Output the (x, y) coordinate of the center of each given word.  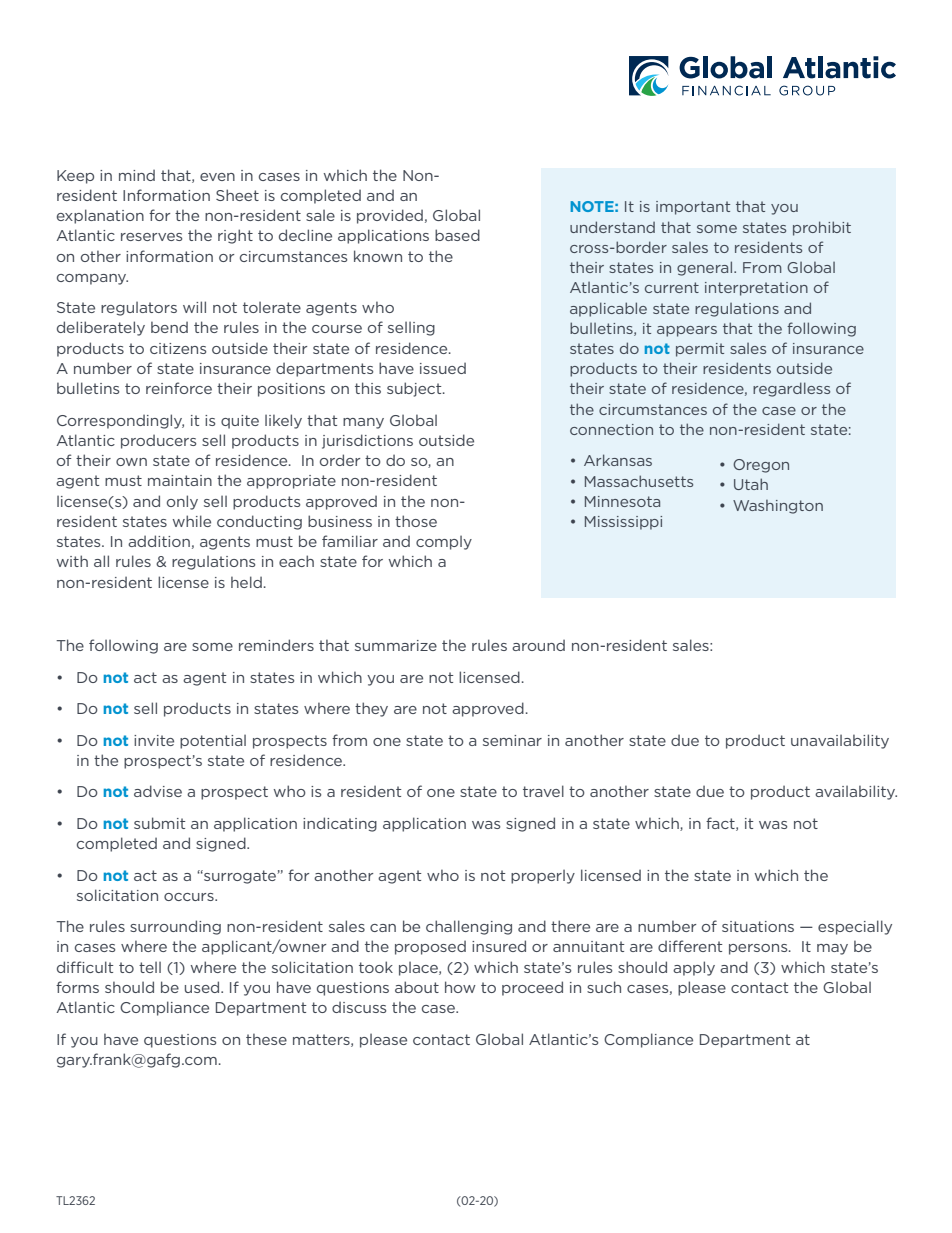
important (693, 208)
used (203, 987)
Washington (778, 507)
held (246, 582)
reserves (151, 237)
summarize (396, 645)
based (457, 235)
